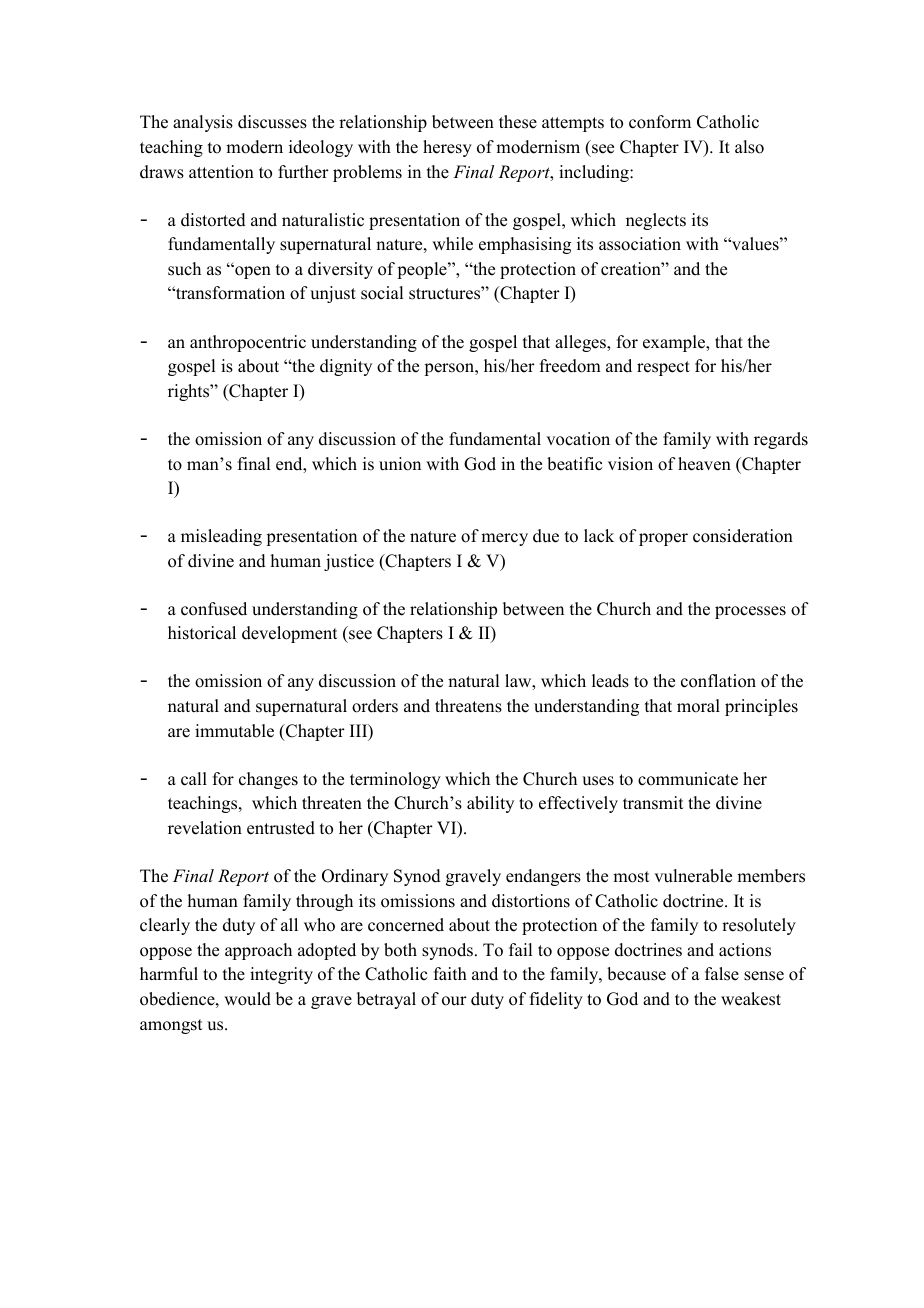  What do you see at coordinates (743, 536) in the screenshot?
I see `consideration` at bounding box center [743, 536].
